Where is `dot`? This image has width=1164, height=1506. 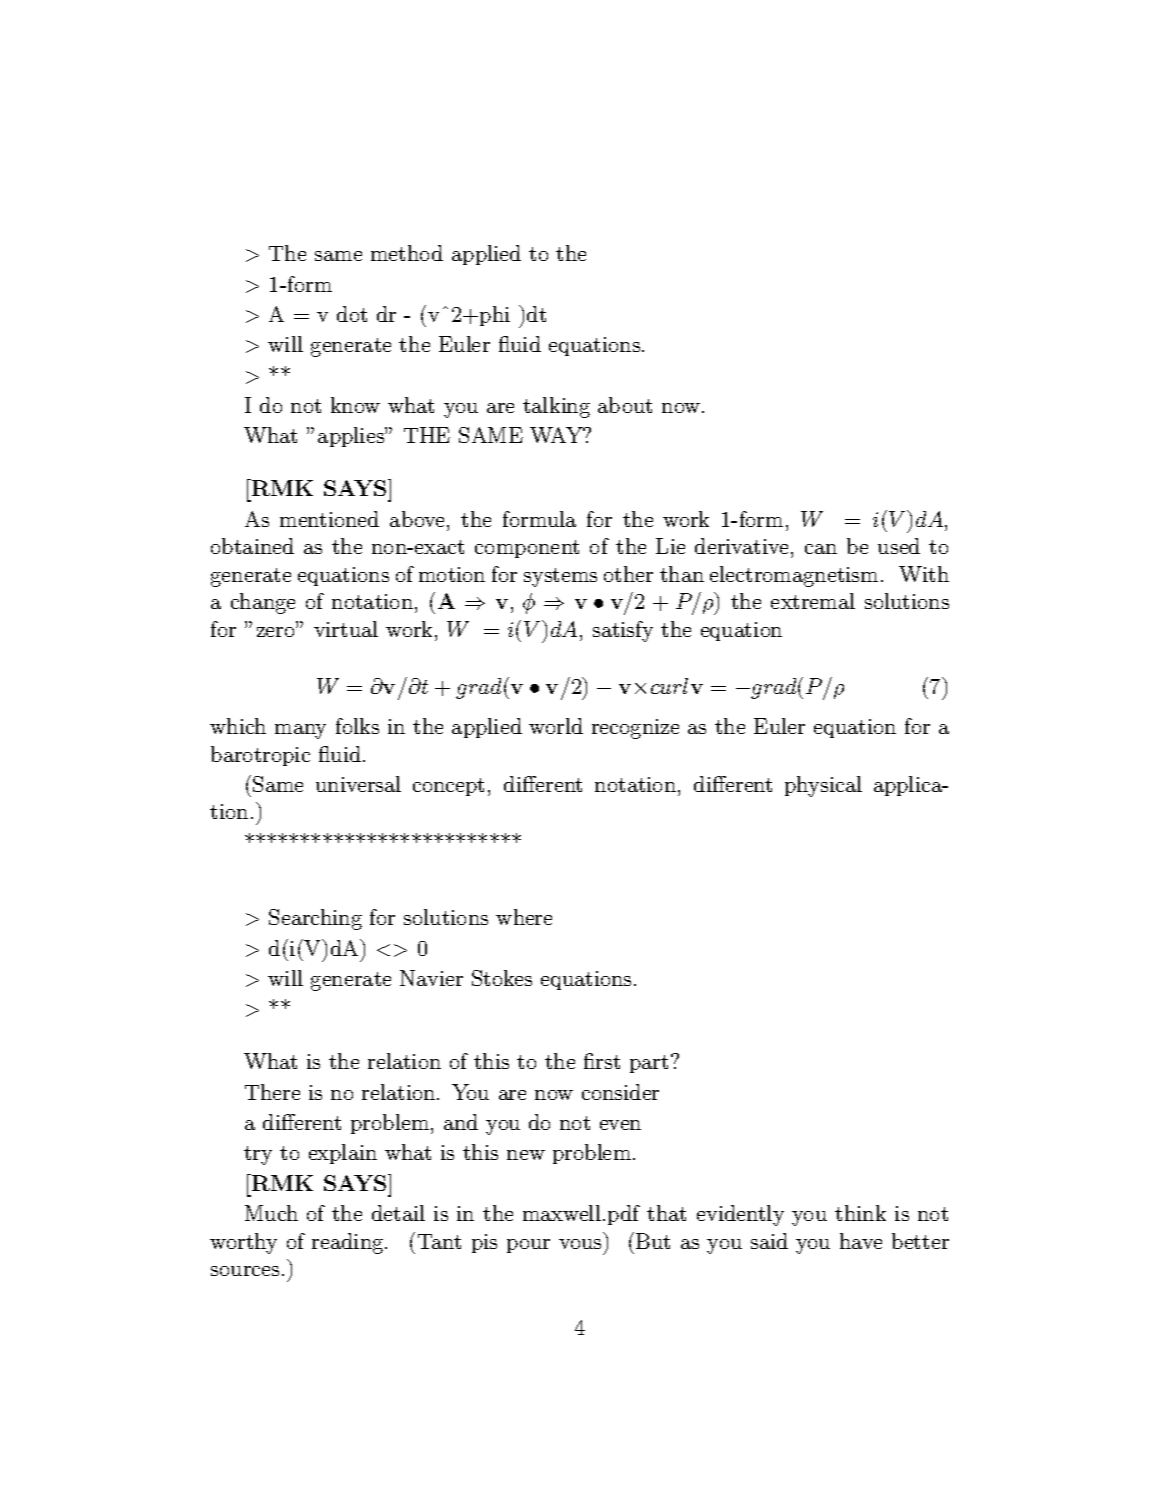 dot is located at coordinates (352, 314).
